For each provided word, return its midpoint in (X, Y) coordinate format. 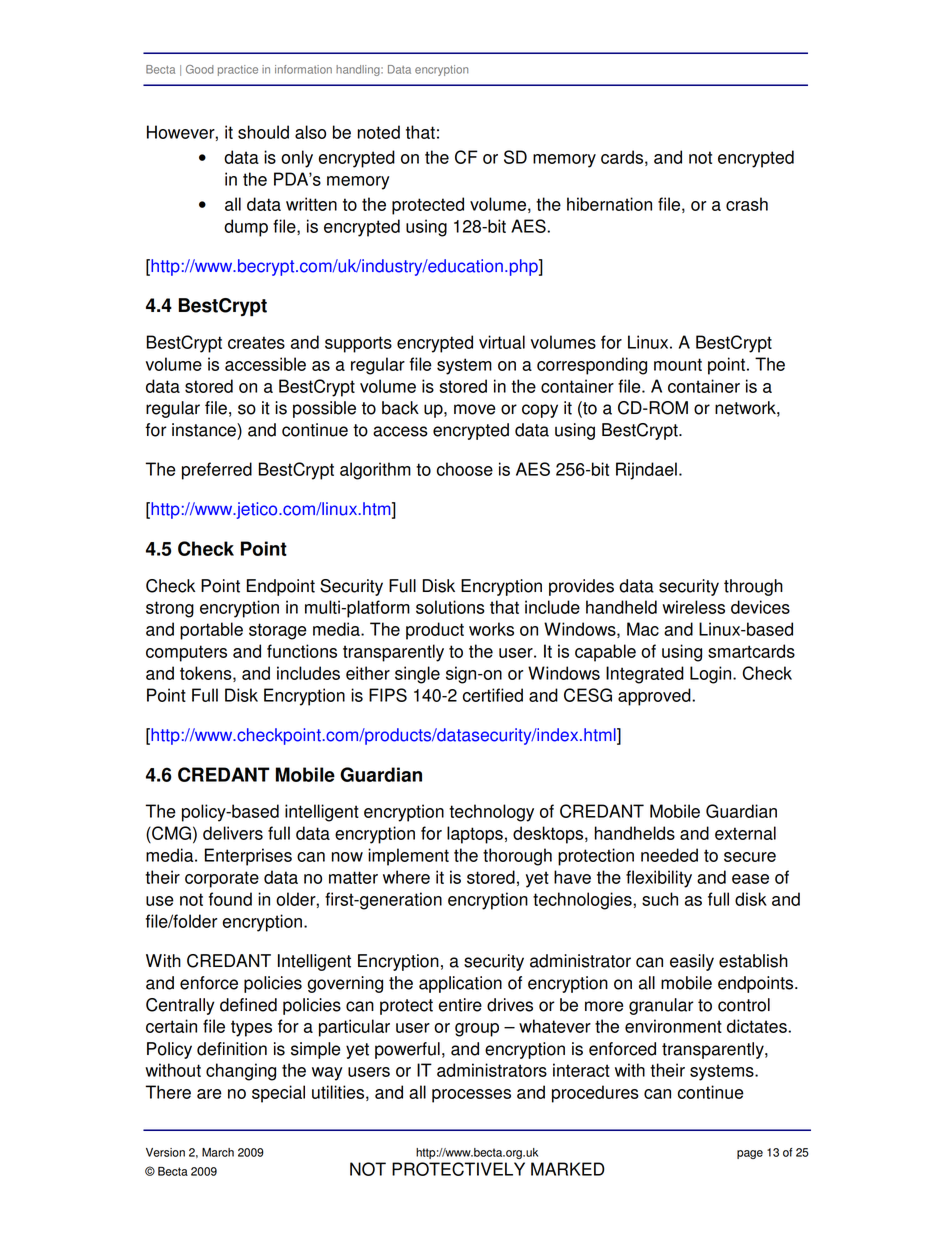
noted (378, 132)
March (218, 1152)
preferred (217, 471)
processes (471, 1096)
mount (678, 364)
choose (465, 469)
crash (747, 204)
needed (669, 855)
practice (238, 70)
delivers (233, 833)
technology (491, 813)
